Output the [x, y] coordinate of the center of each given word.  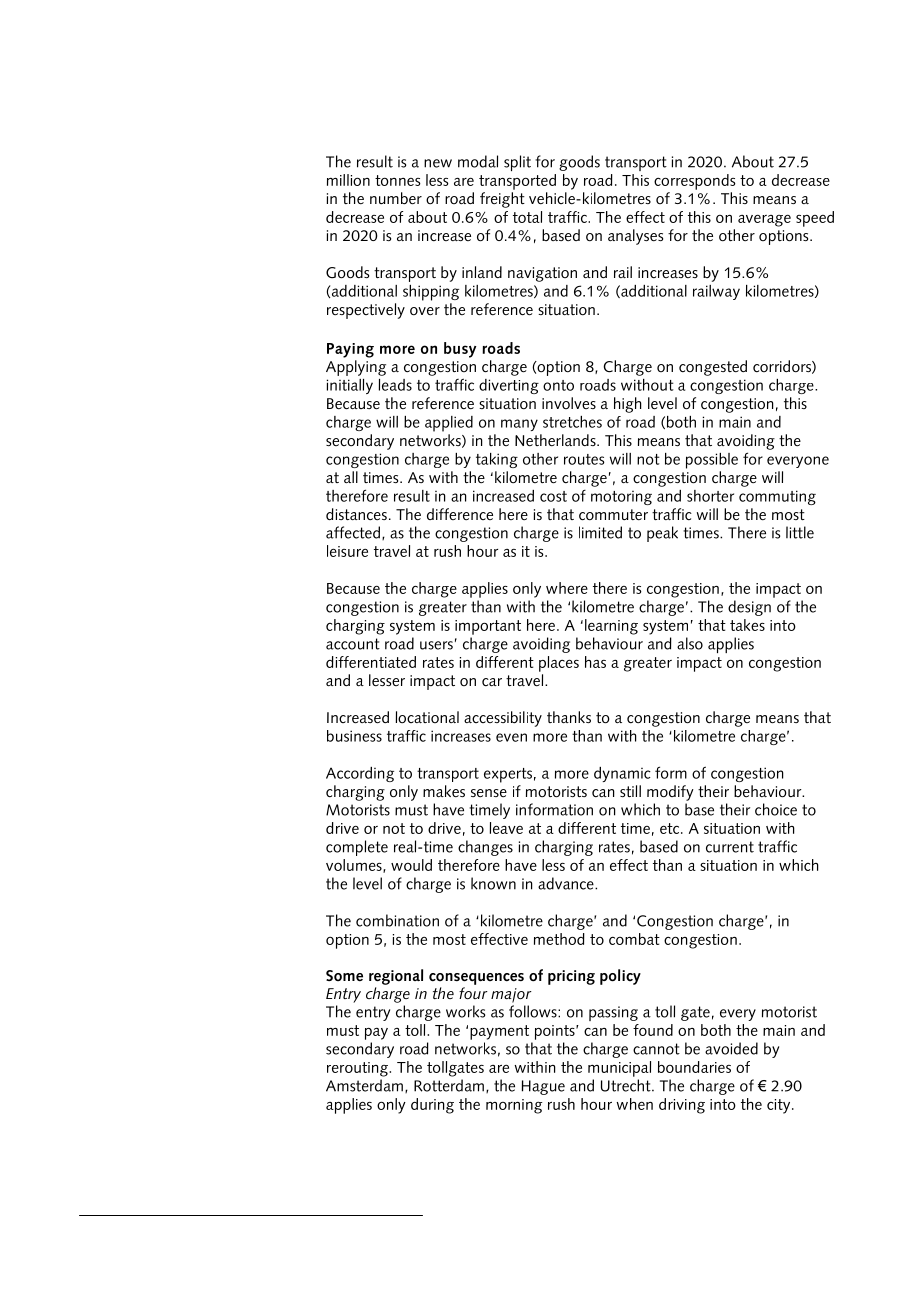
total [527, 217]
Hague [543, 1087]
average [764, 221]
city [780, 1106]
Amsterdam [364, 1085]
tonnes [398, 180]
